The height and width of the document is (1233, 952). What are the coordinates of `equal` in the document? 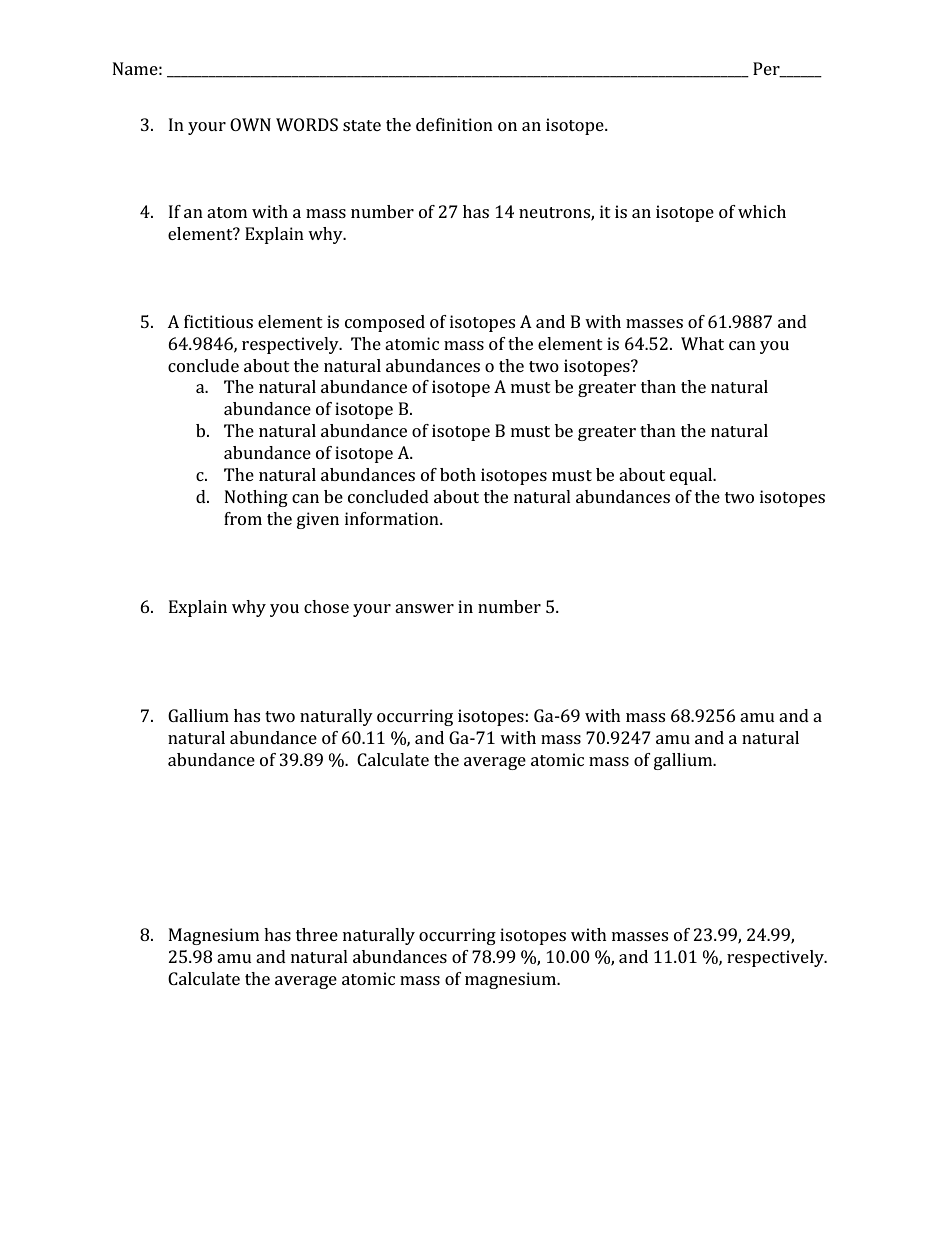 It's located at (692, 476).
